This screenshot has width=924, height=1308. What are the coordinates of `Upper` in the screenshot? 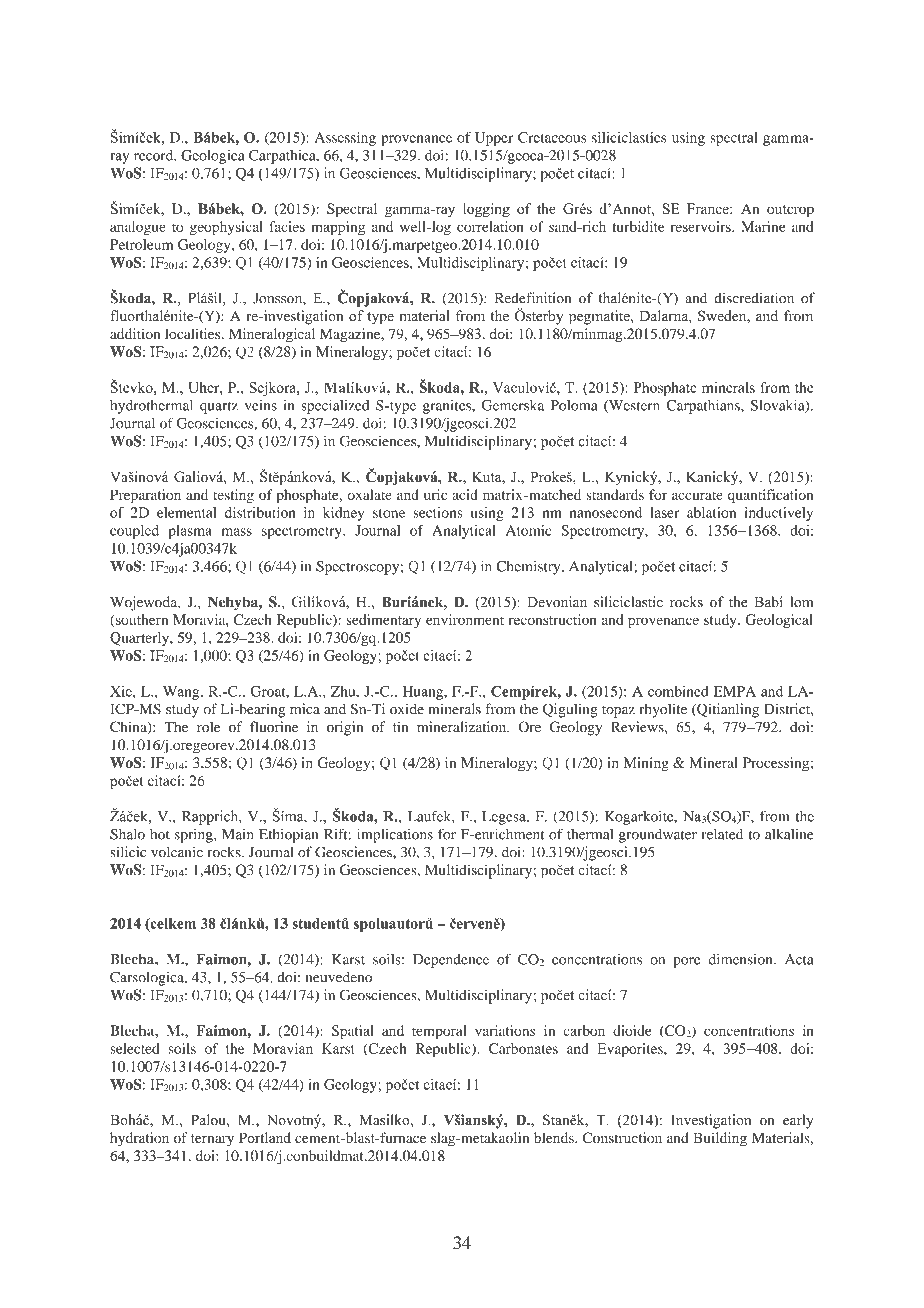 It's located at (494, 139).
